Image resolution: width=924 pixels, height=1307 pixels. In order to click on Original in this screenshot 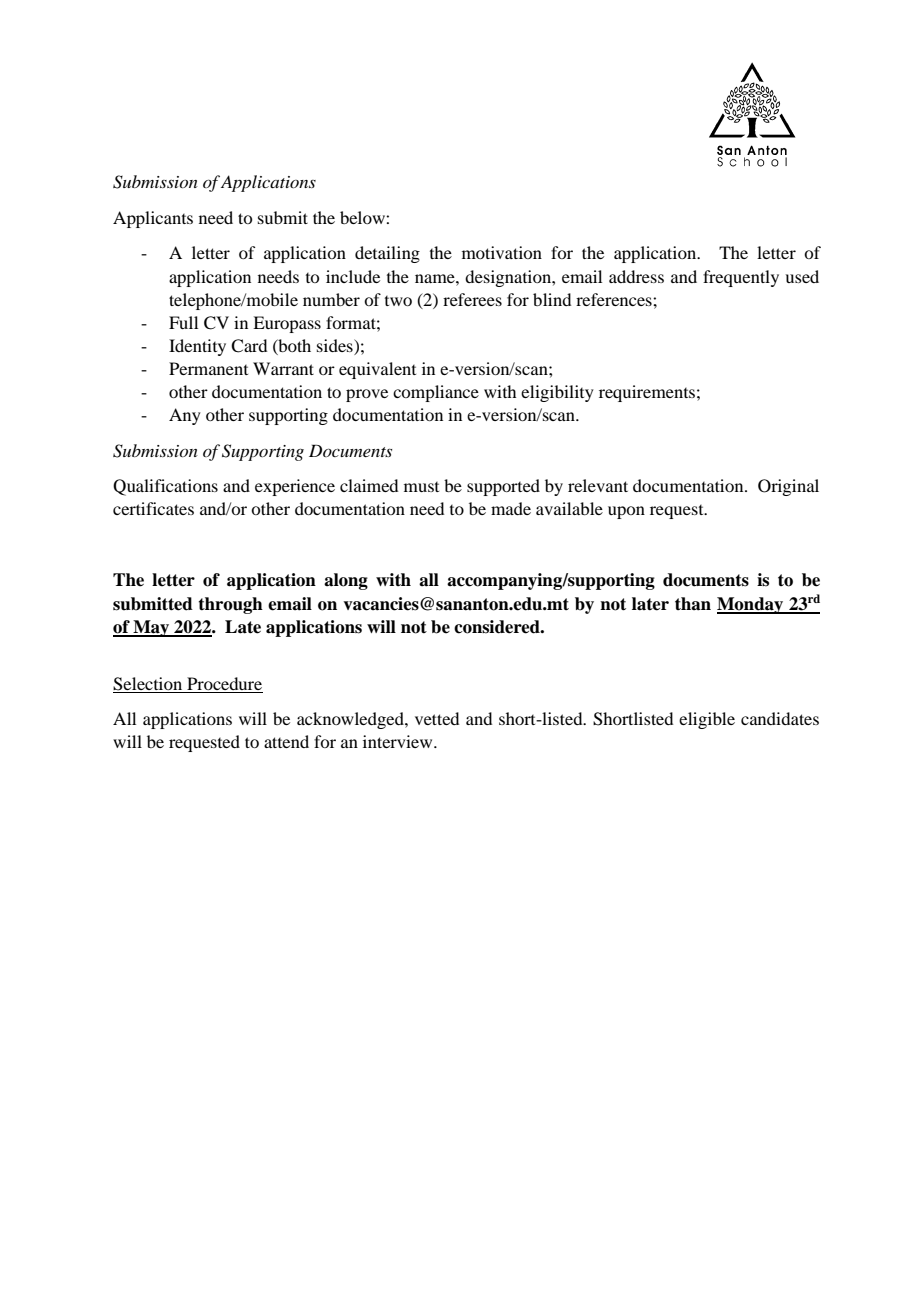, I will do `click(788, 487)`.
